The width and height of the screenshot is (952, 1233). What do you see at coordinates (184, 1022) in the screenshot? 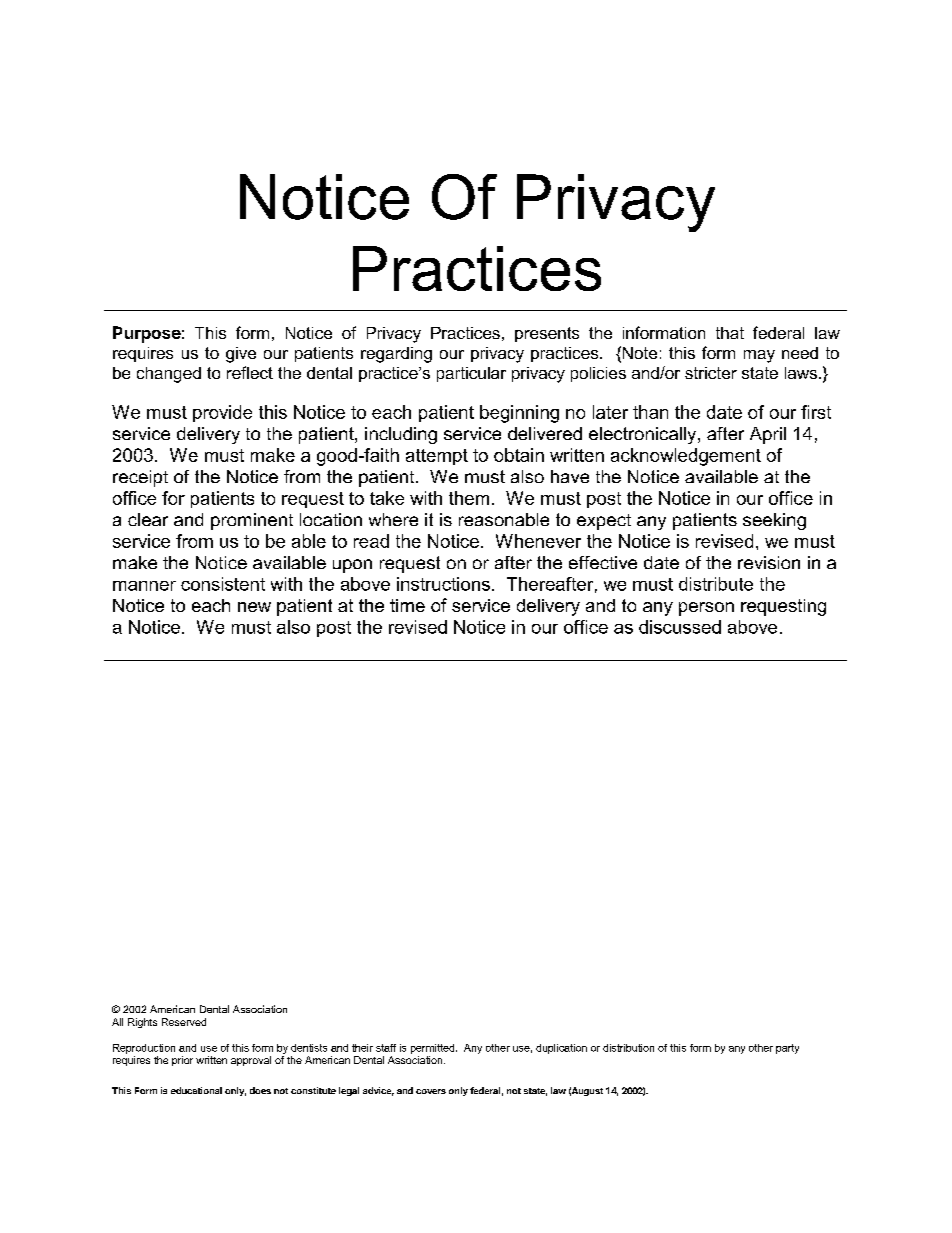
I see `Reserved` at bounding box center [184, 1022].
